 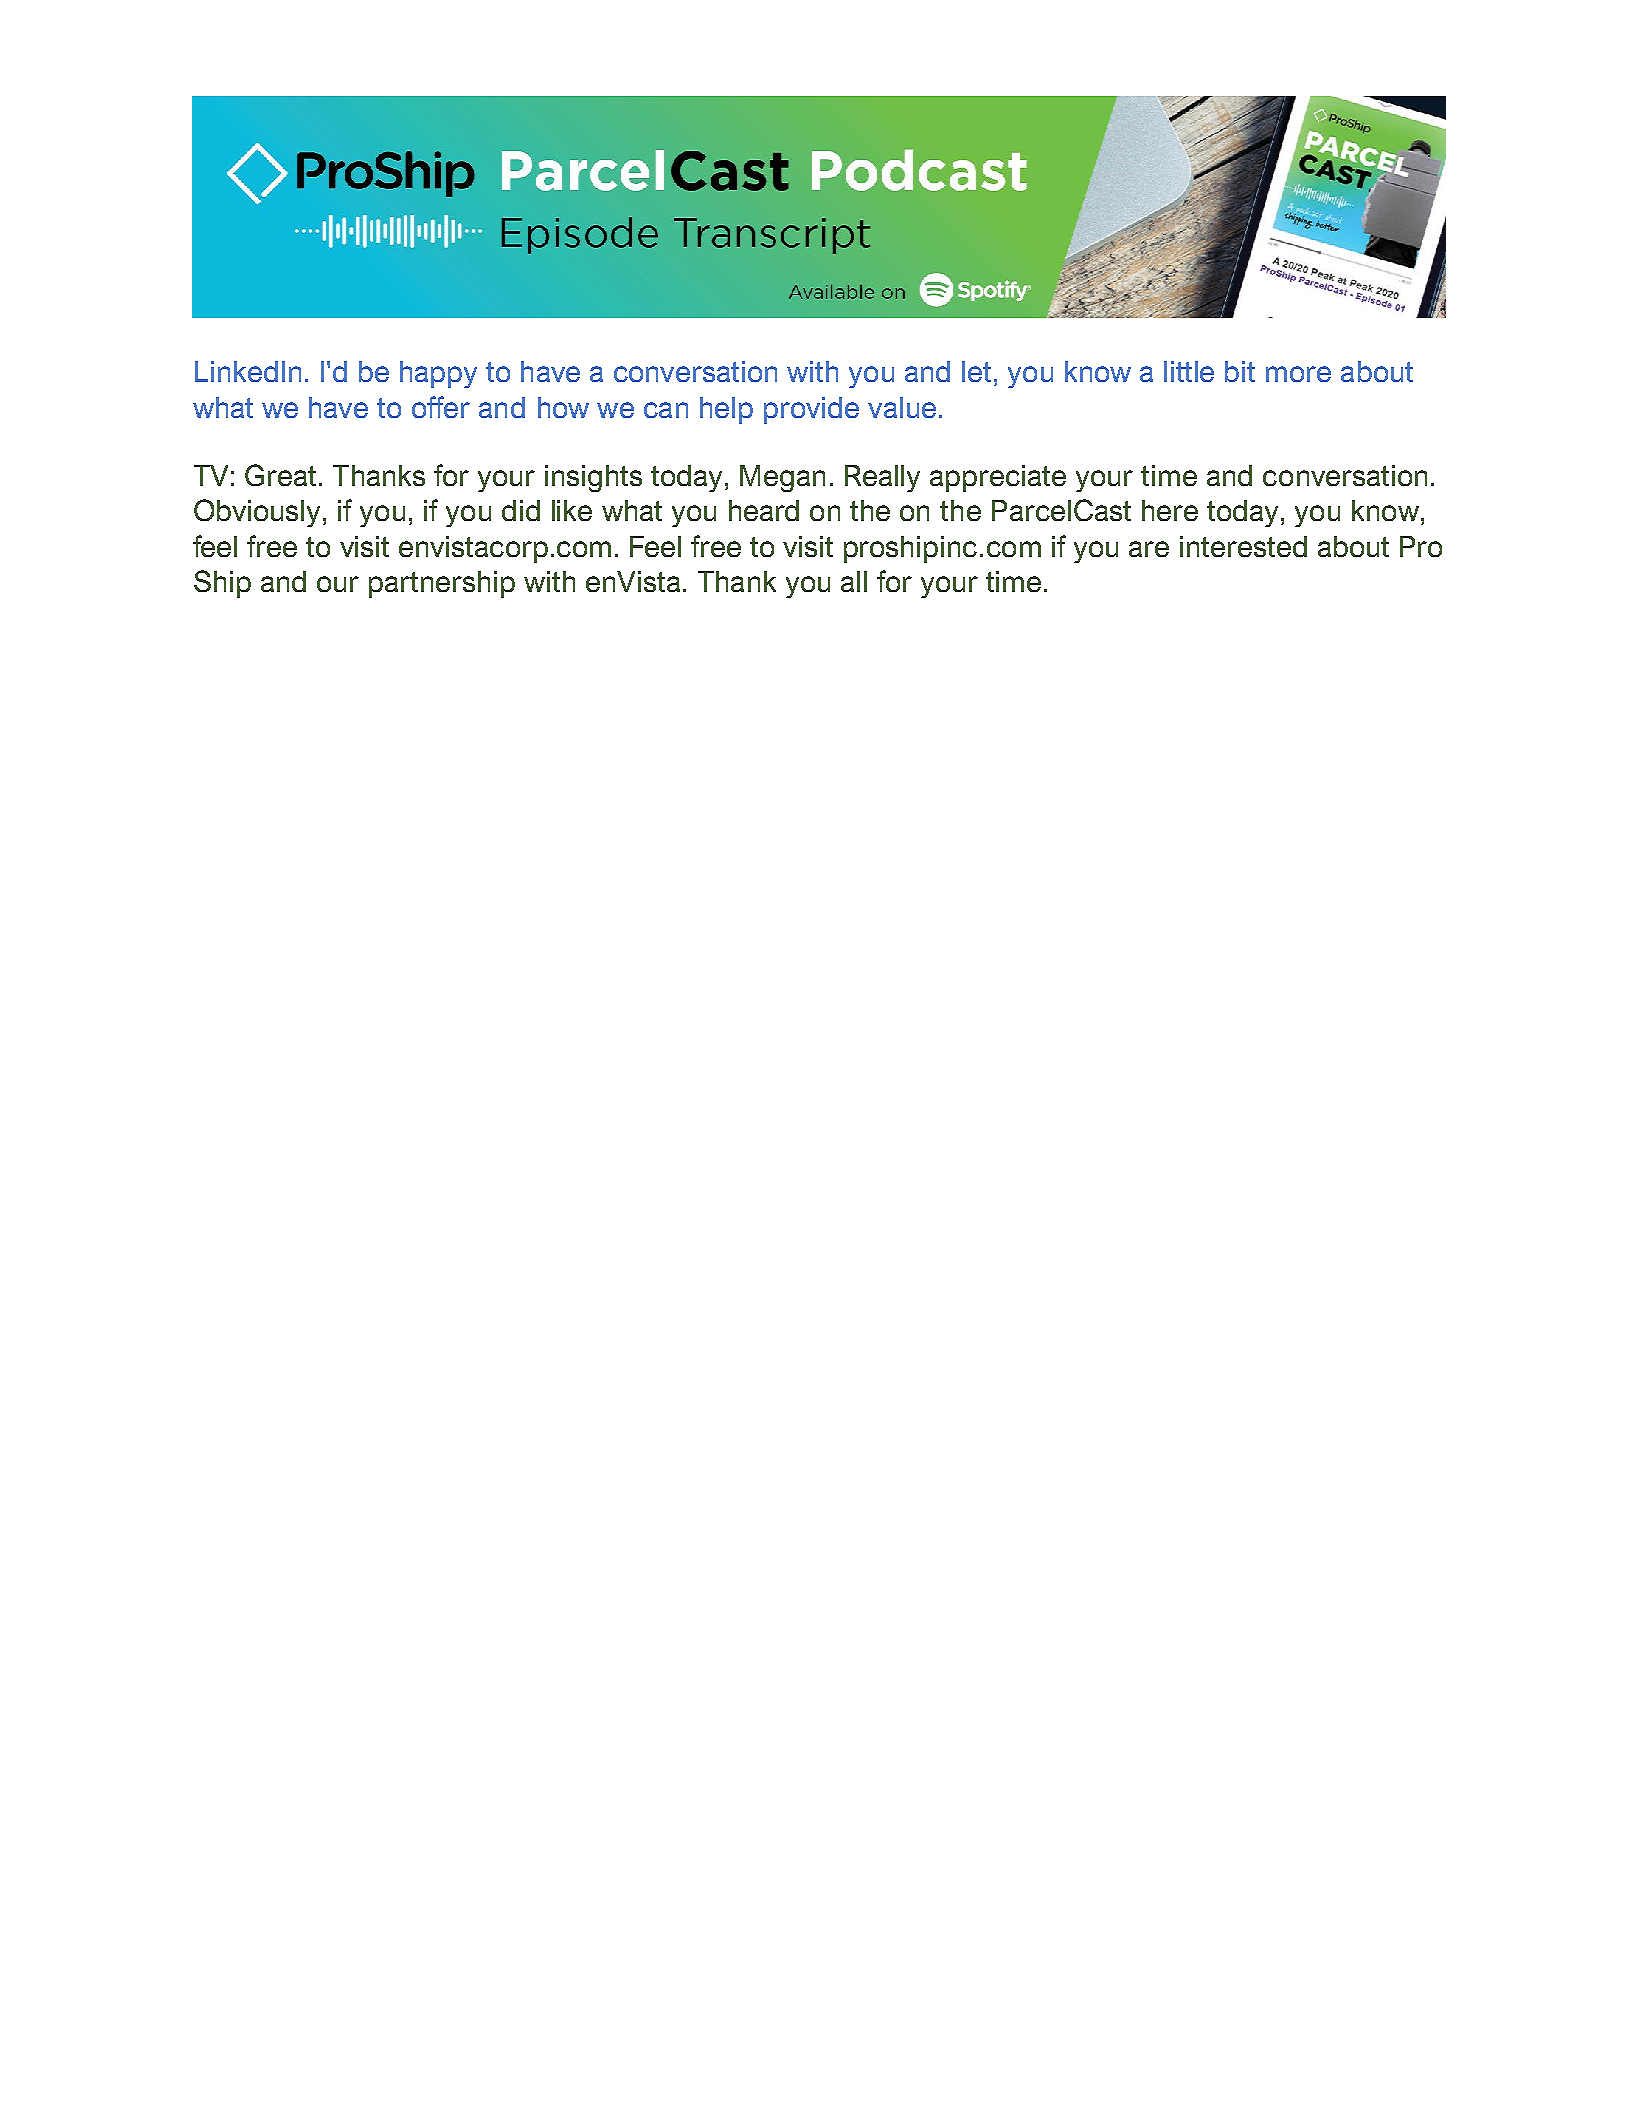 What do you see at coordinates (902, 407) in the image?
I see `value` at bounding box center [902, 407].
